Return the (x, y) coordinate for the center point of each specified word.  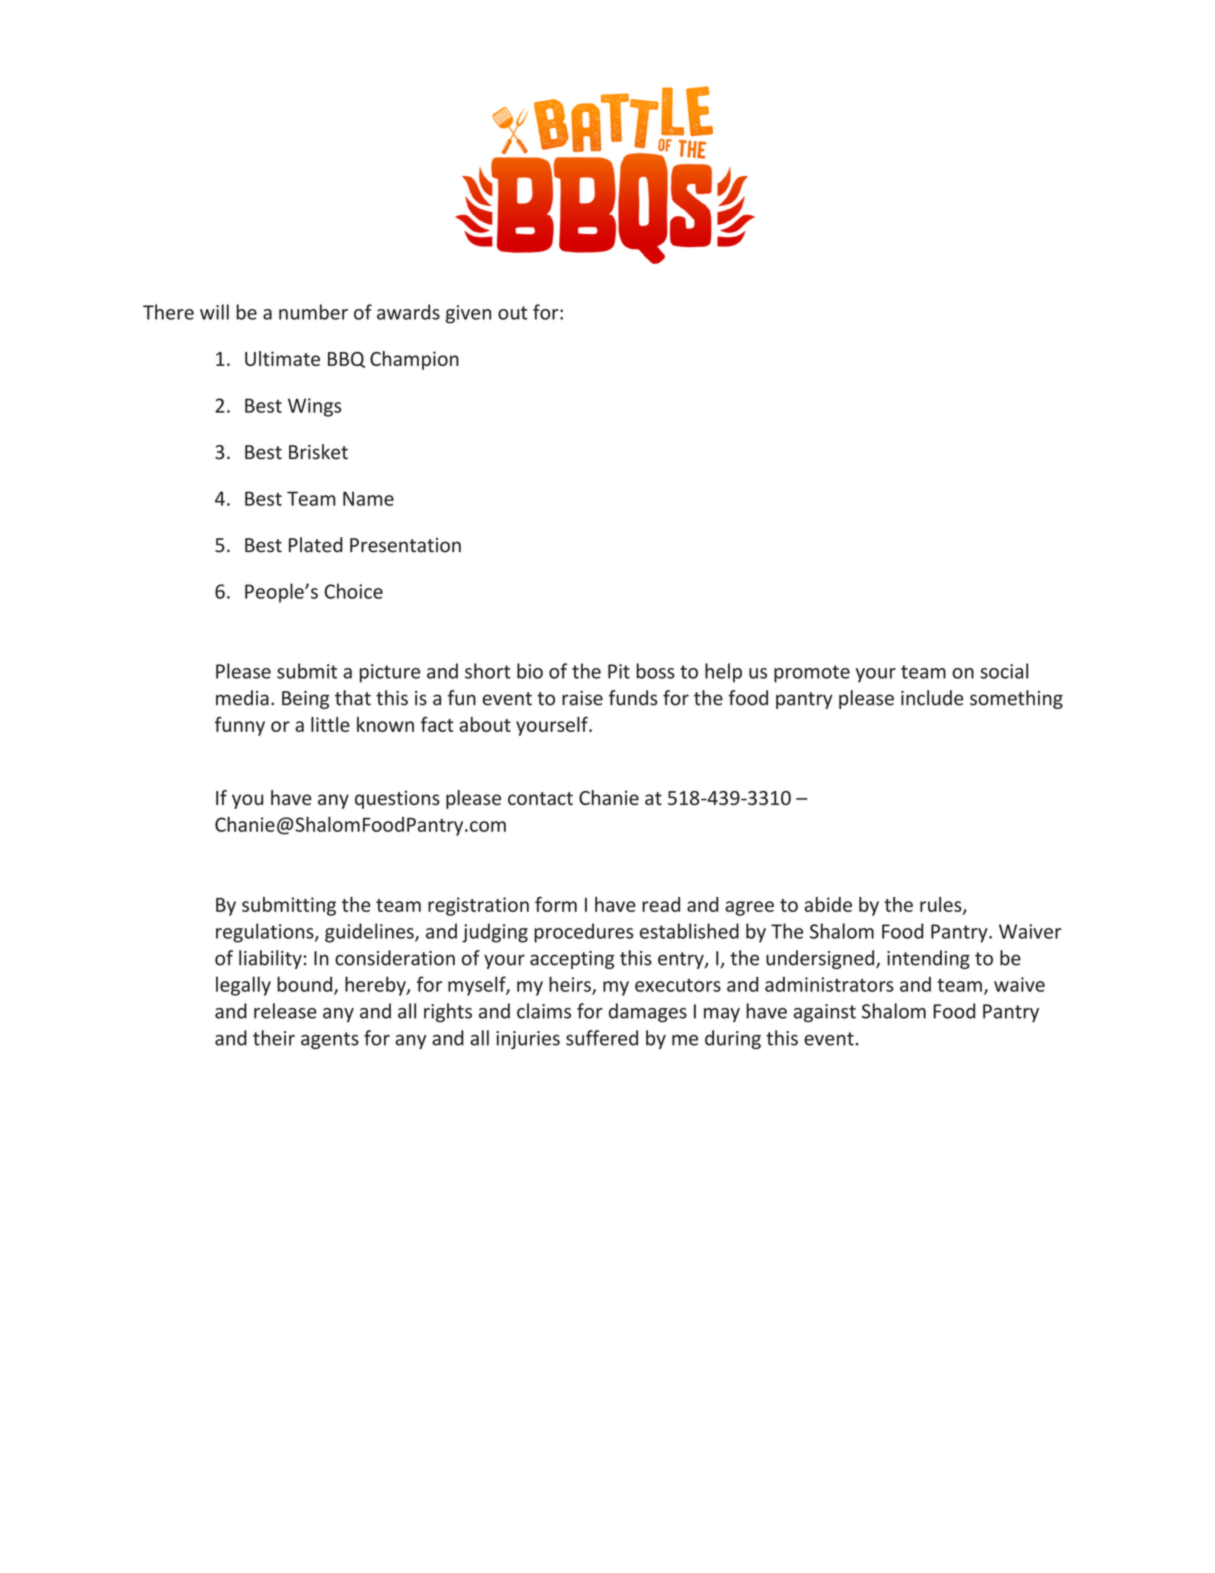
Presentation (405, 545)
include (932, 698)
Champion (414, 360)
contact (540, 798)
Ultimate (282, 358)
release (285, 1011)
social (1004, 671)
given (468, 314)
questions (397, 800)
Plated (315, 545)
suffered (602, 1038)
